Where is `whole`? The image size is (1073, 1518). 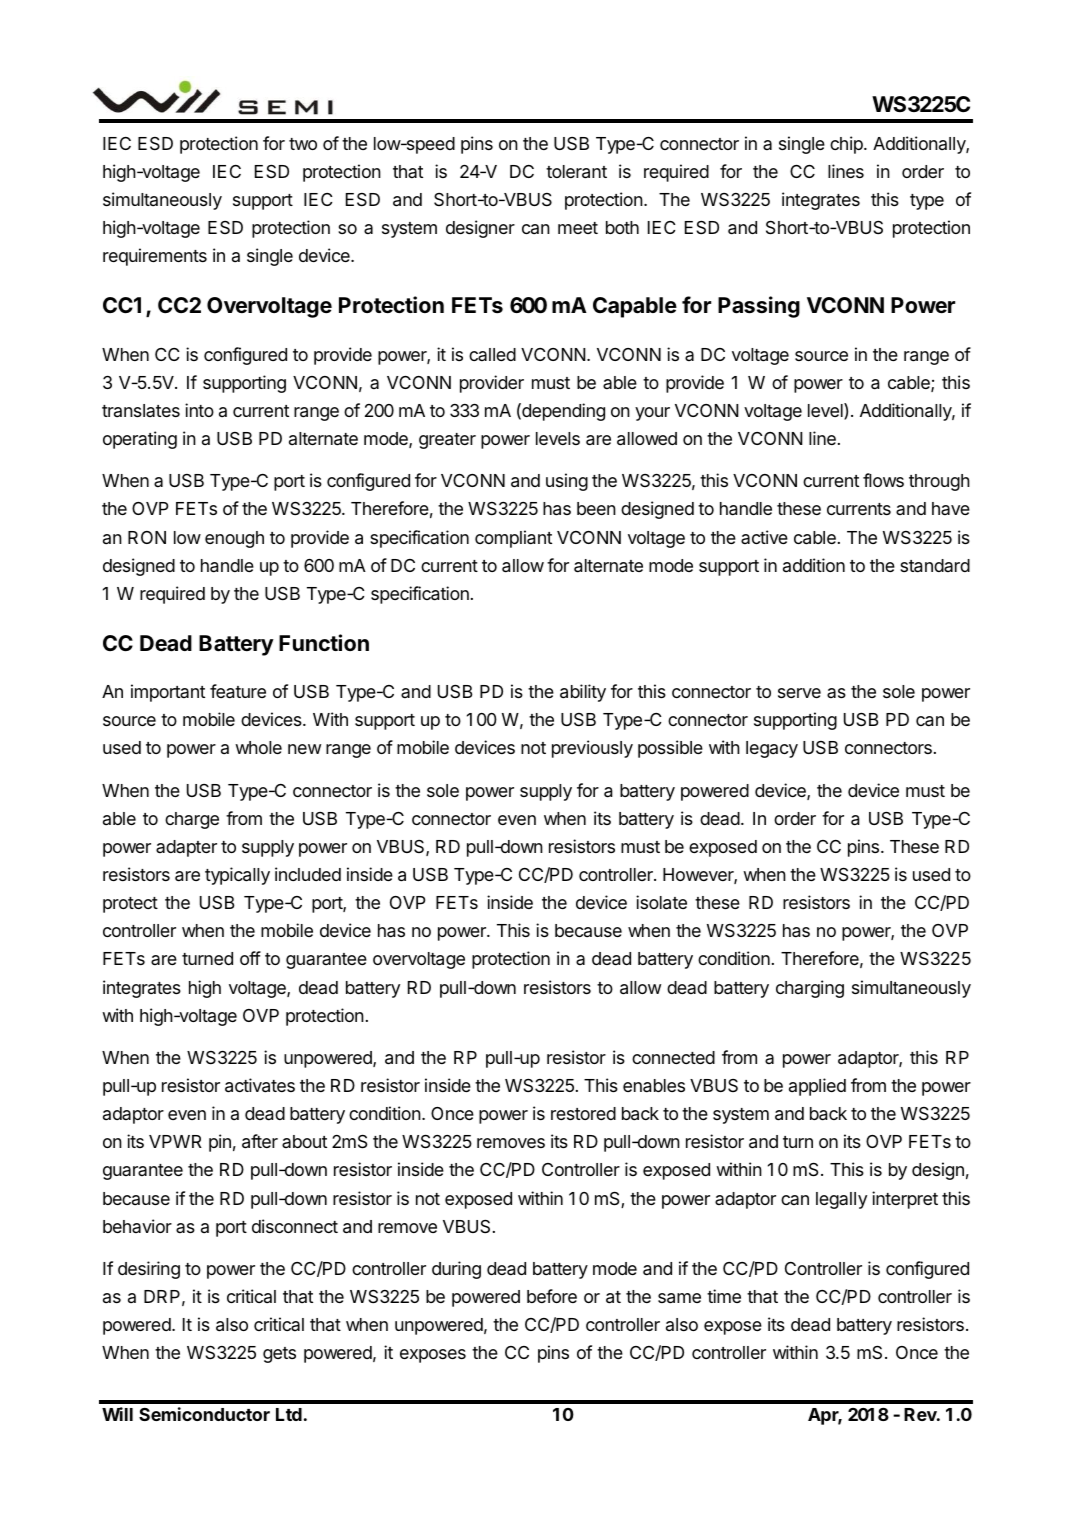
whole is located at coordinates (258, 747).
